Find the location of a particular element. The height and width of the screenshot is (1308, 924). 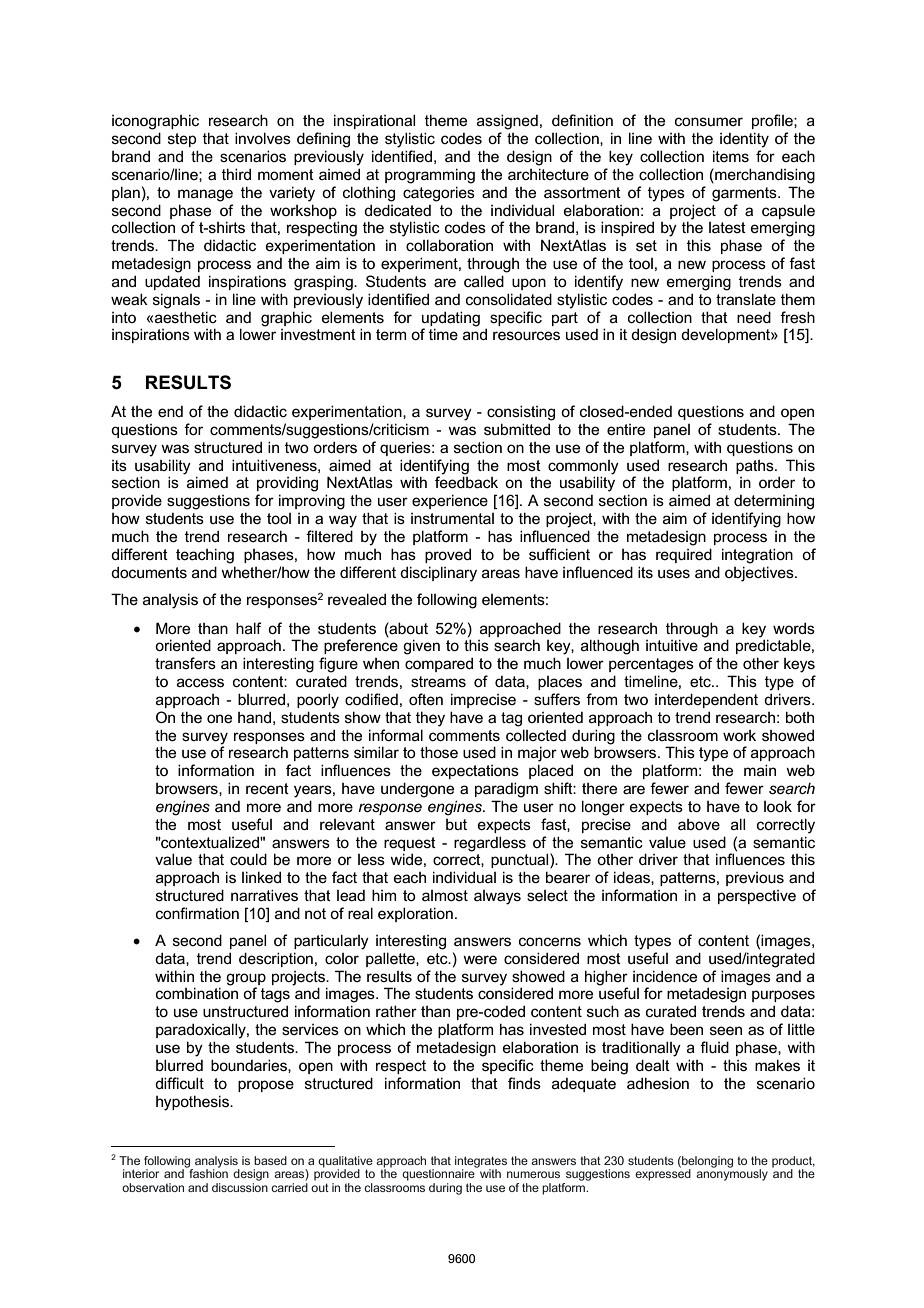

compared is located at coordinates (439, 664).
